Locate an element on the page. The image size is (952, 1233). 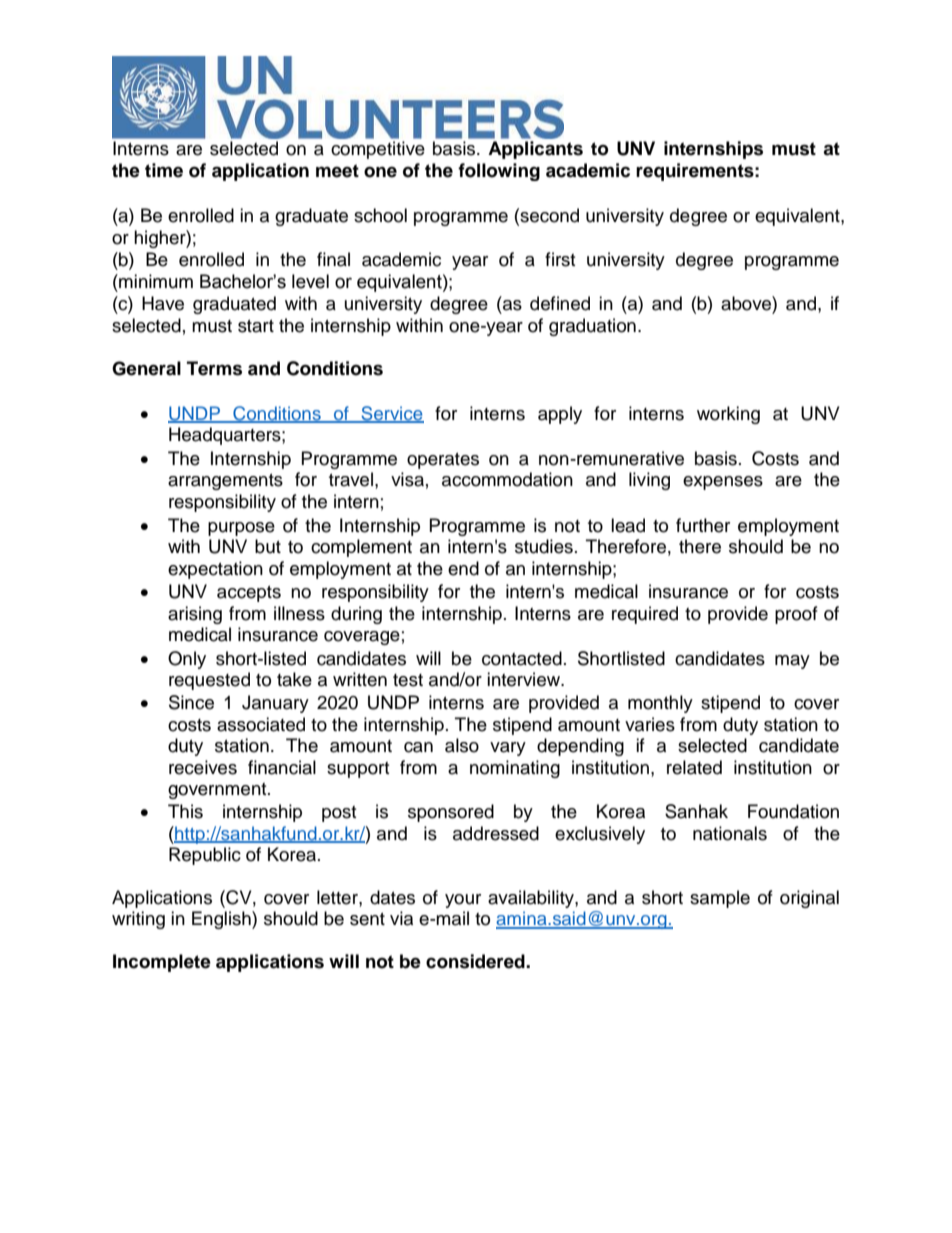
following is located at coordinates (499, 172).
